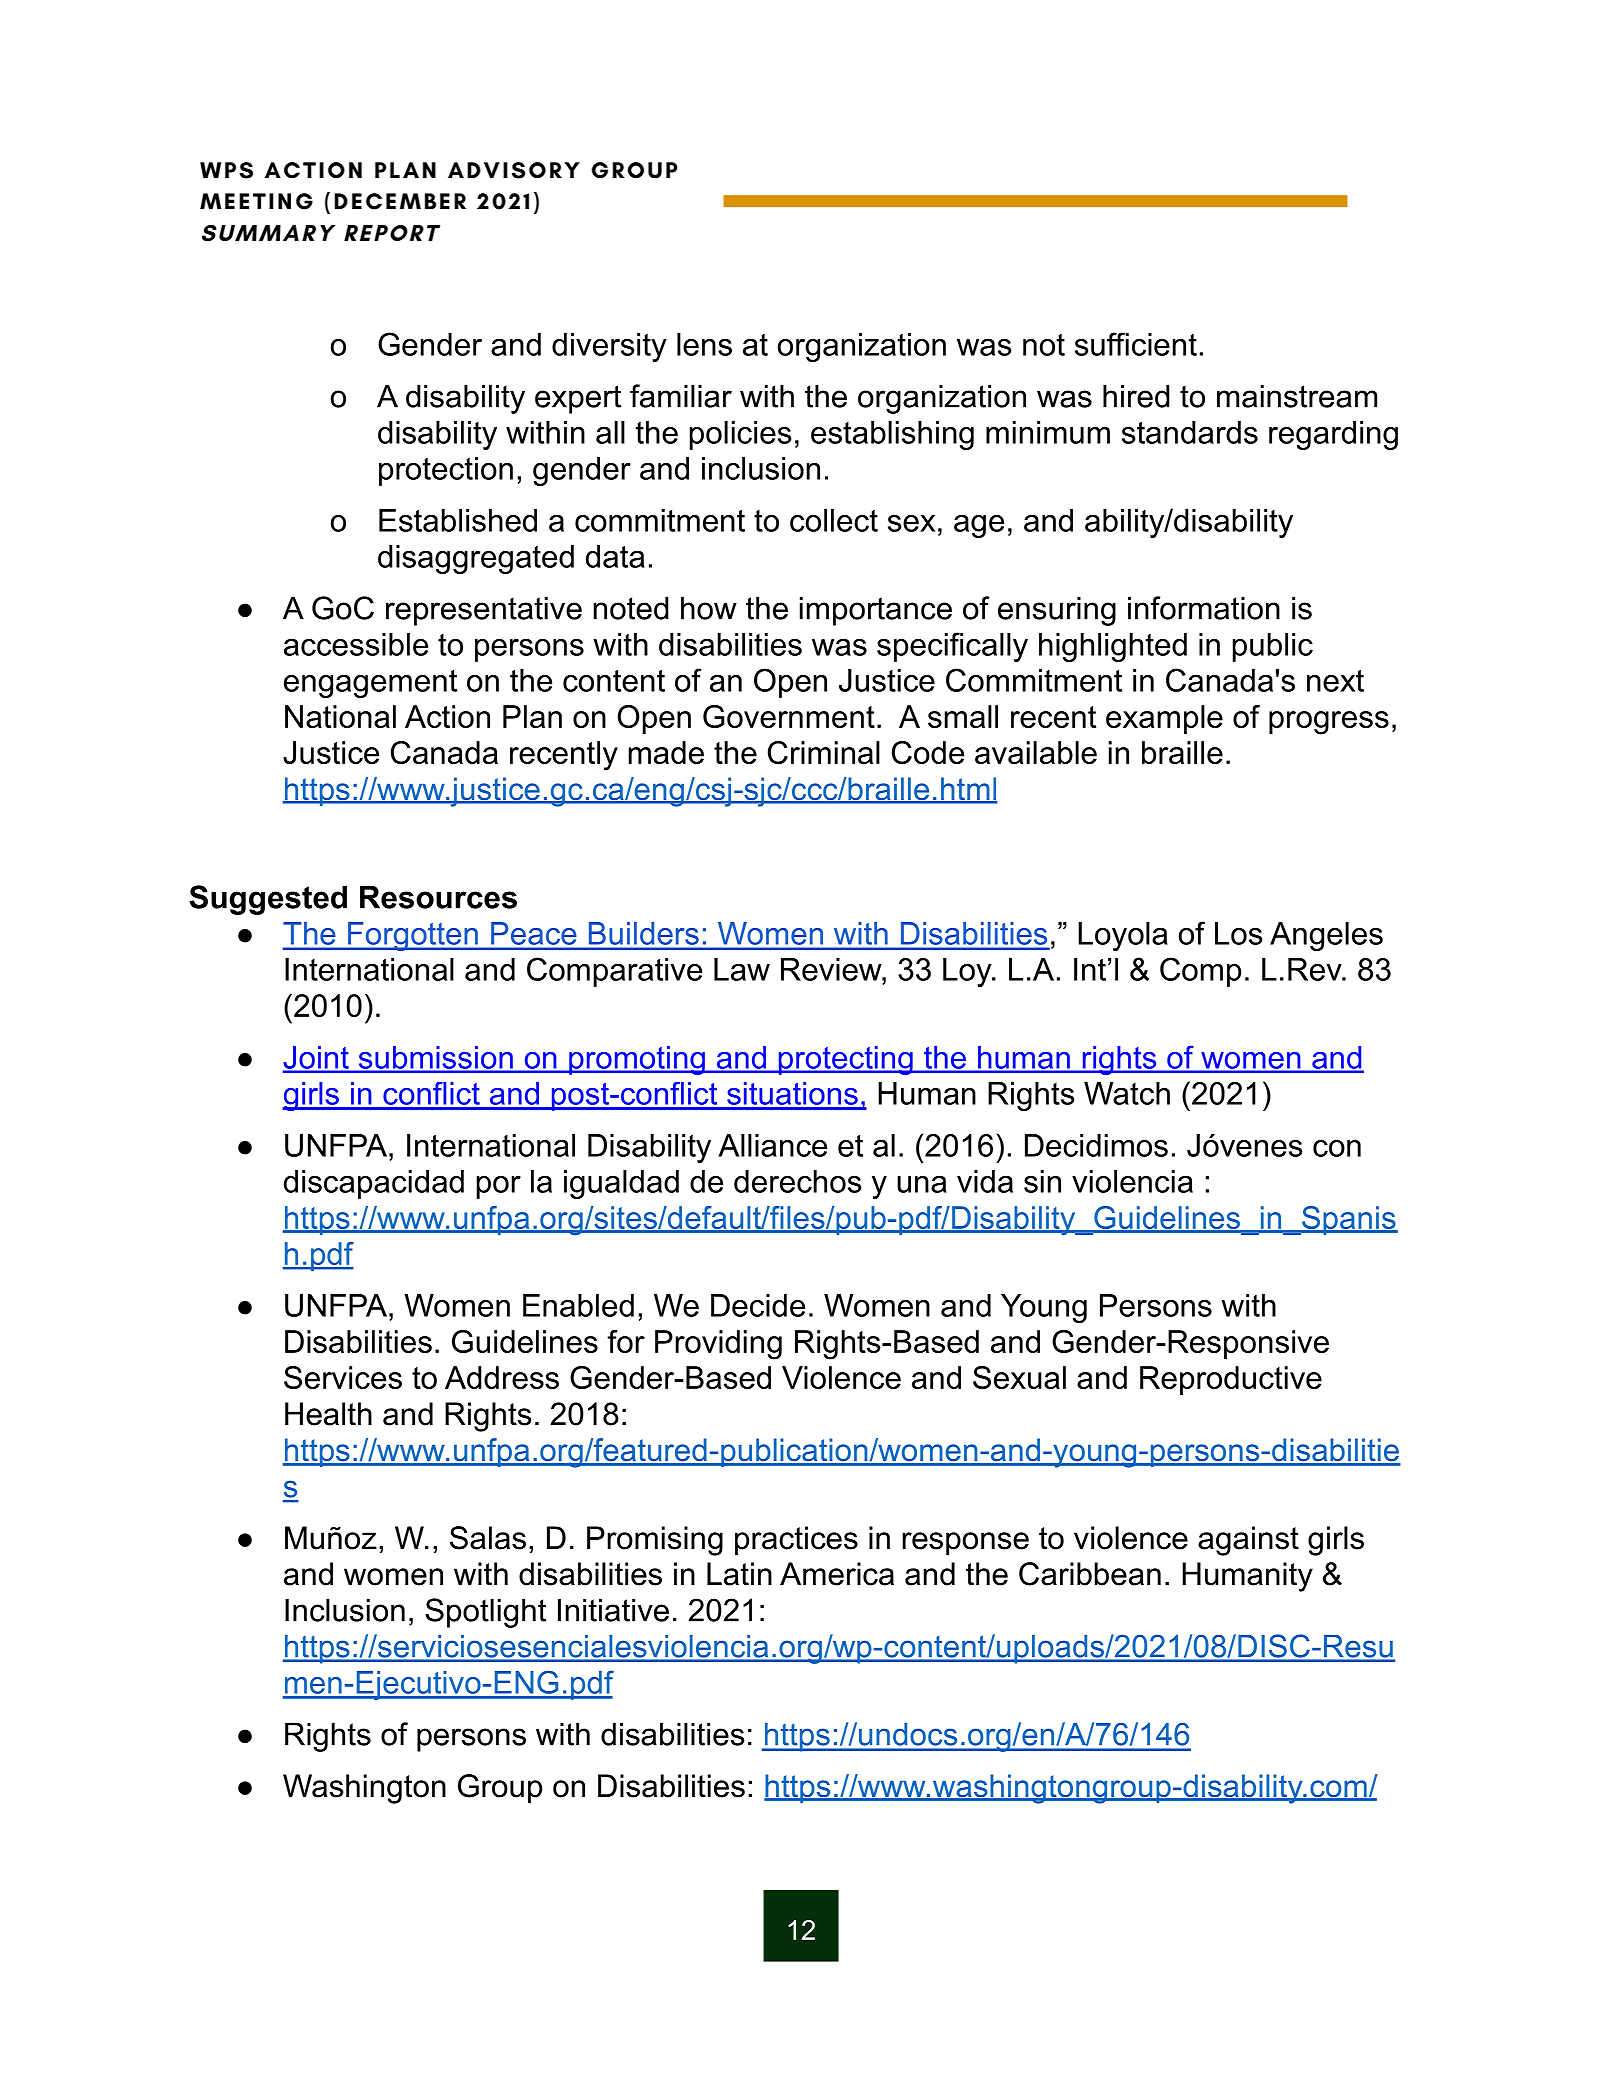 Image resolution: width=1602 pixels, height=2073 pixels. What do you see at coordinates (485, 1613) in the image?
I see `Spotlight` at bounding box center [485, 1613].
